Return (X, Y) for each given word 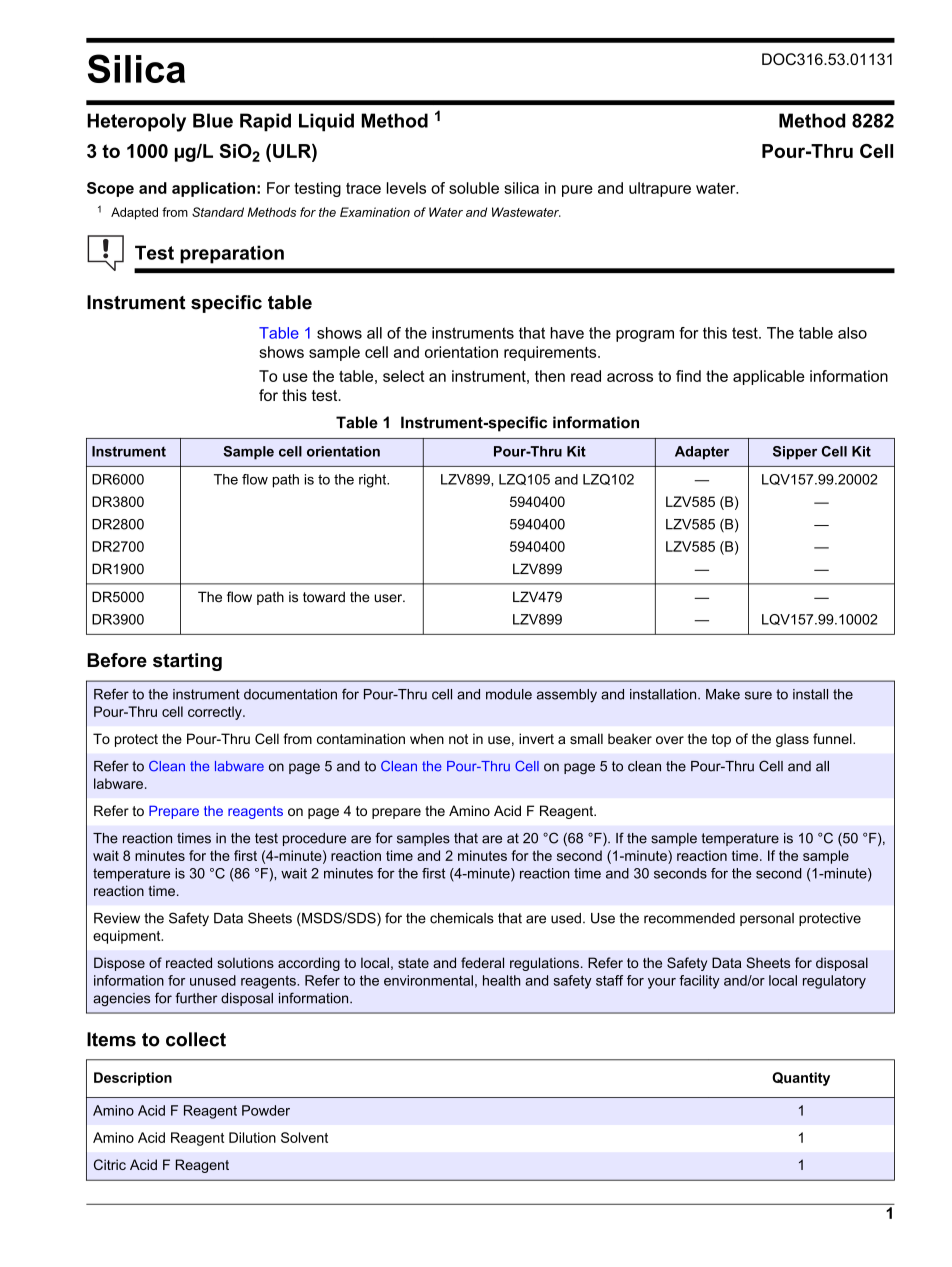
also (852, 333)
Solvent (304, 1137)
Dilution (252, 1137)
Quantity (801, 1079)
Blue (213, 120)
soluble (474, 188)
